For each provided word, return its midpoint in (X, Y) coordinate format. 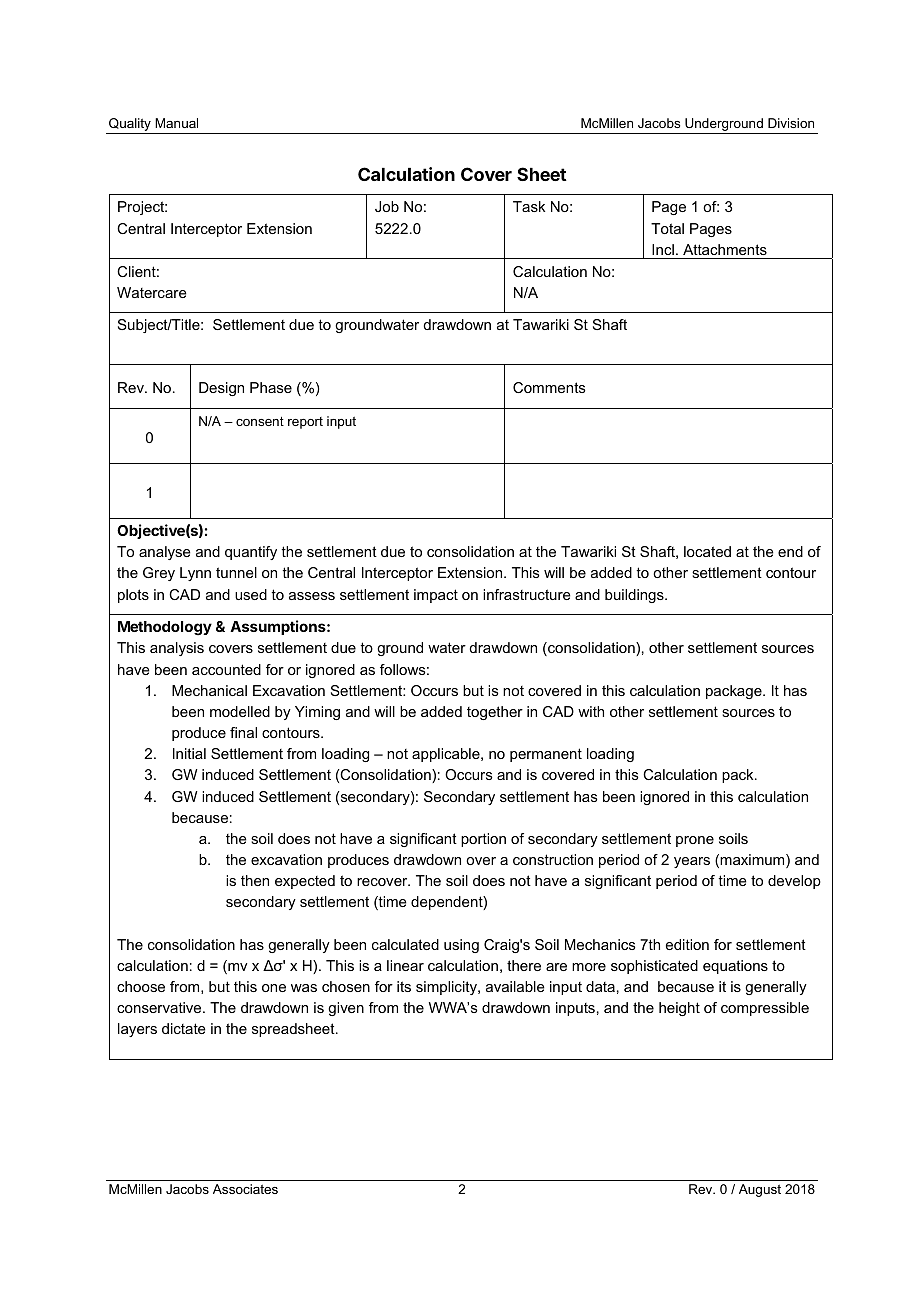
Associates (245, 1189)
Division (791, 123)
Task (529, 206)
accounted (226, 669)
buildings (635, 596)
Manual (176, 123)
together (495, 713)
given (346, 1009)
